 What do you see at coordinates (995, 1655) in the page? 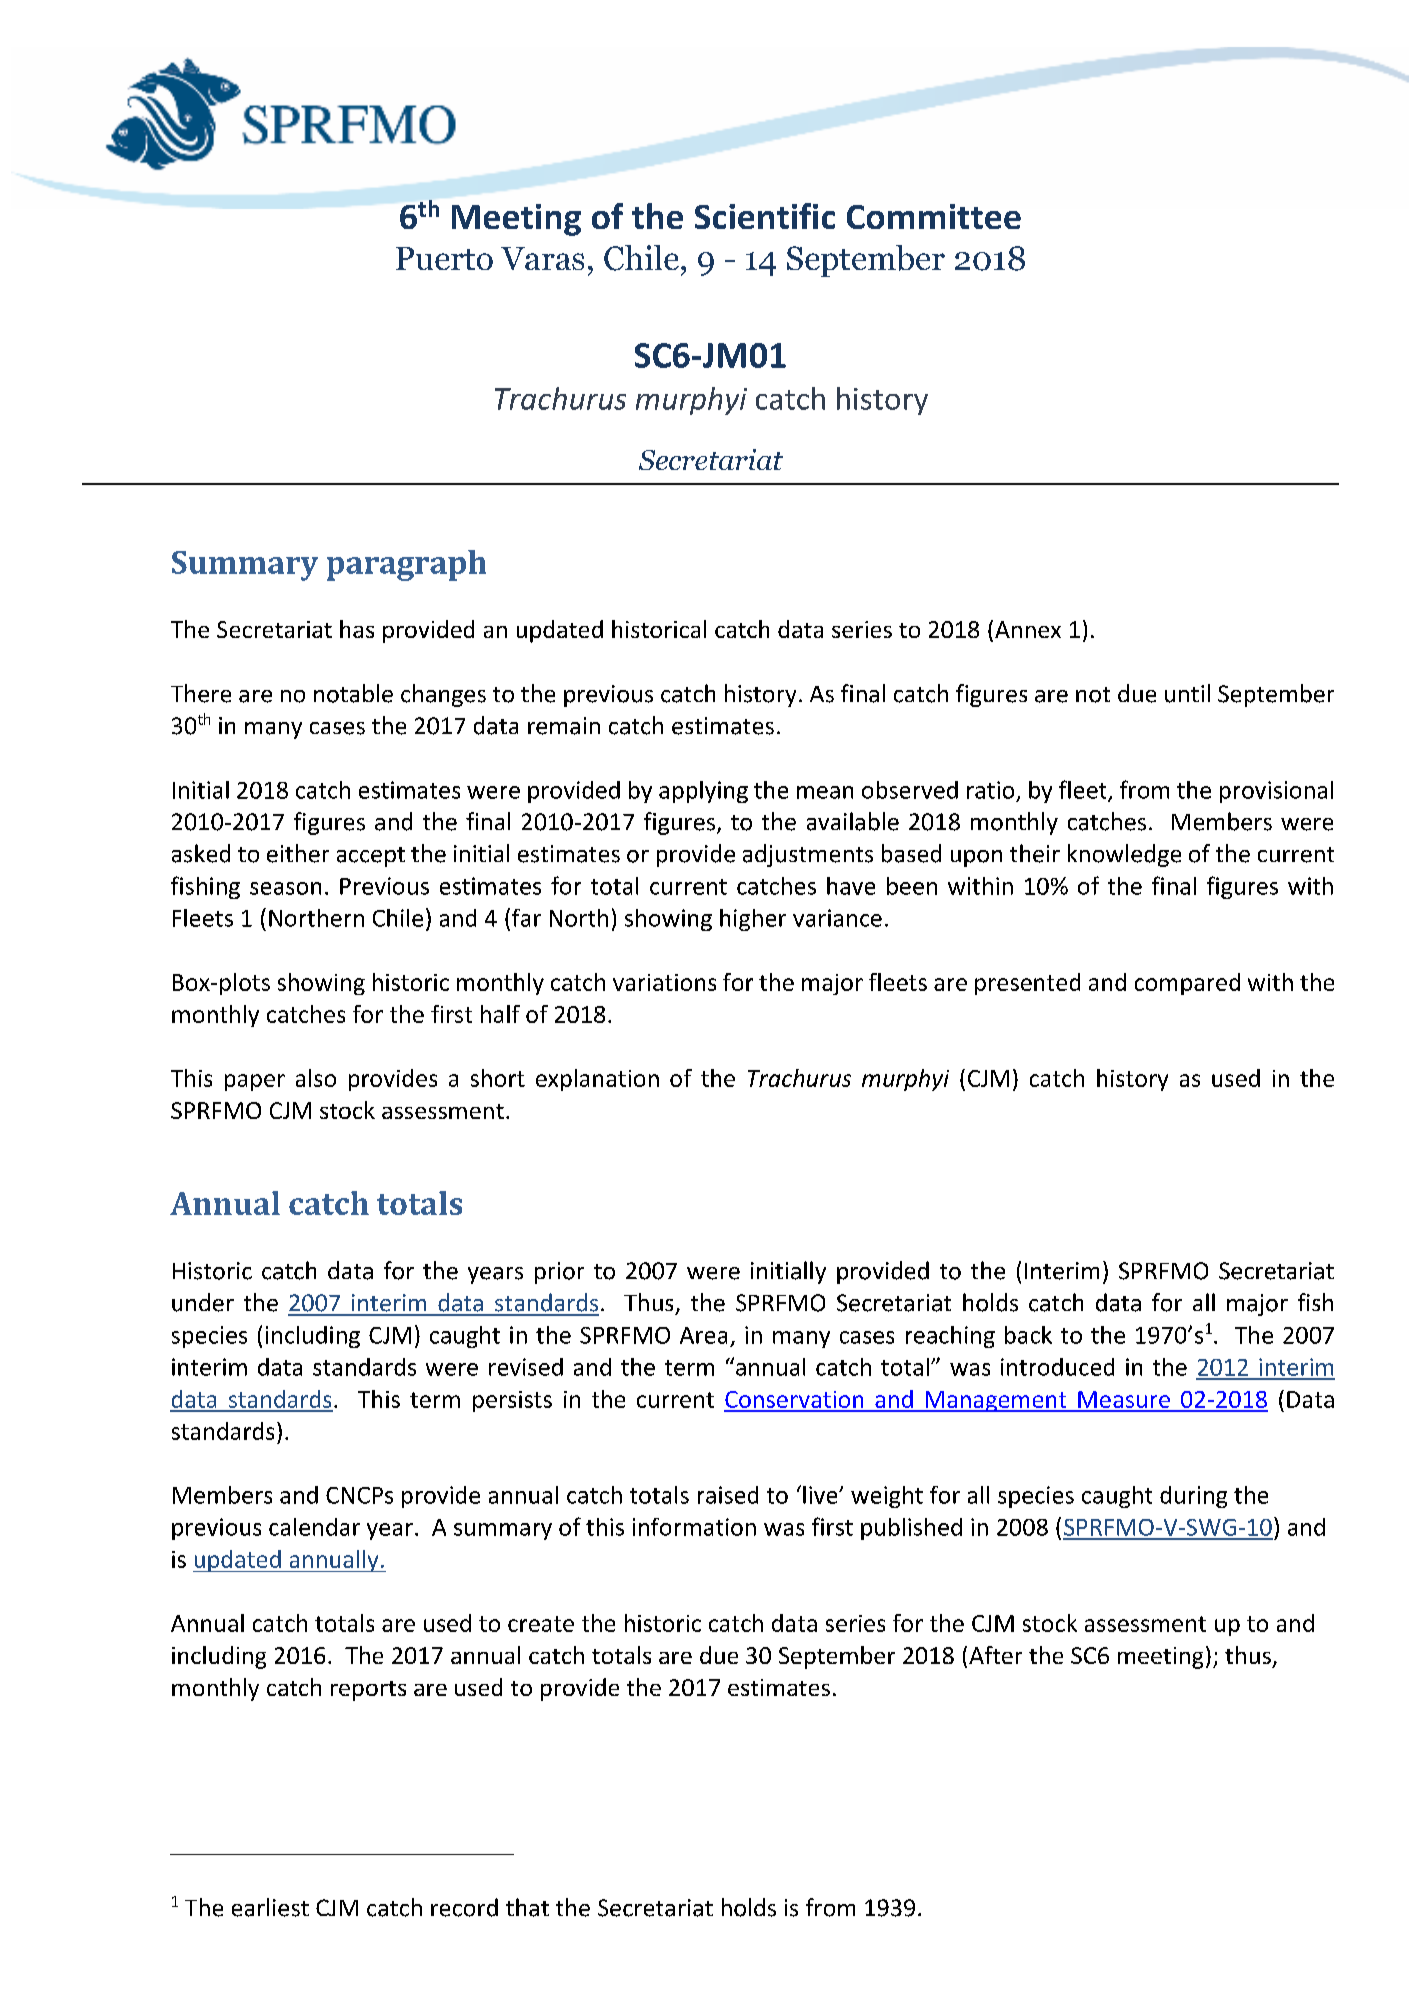
I see `After` at bounding box center [995, 1655].
